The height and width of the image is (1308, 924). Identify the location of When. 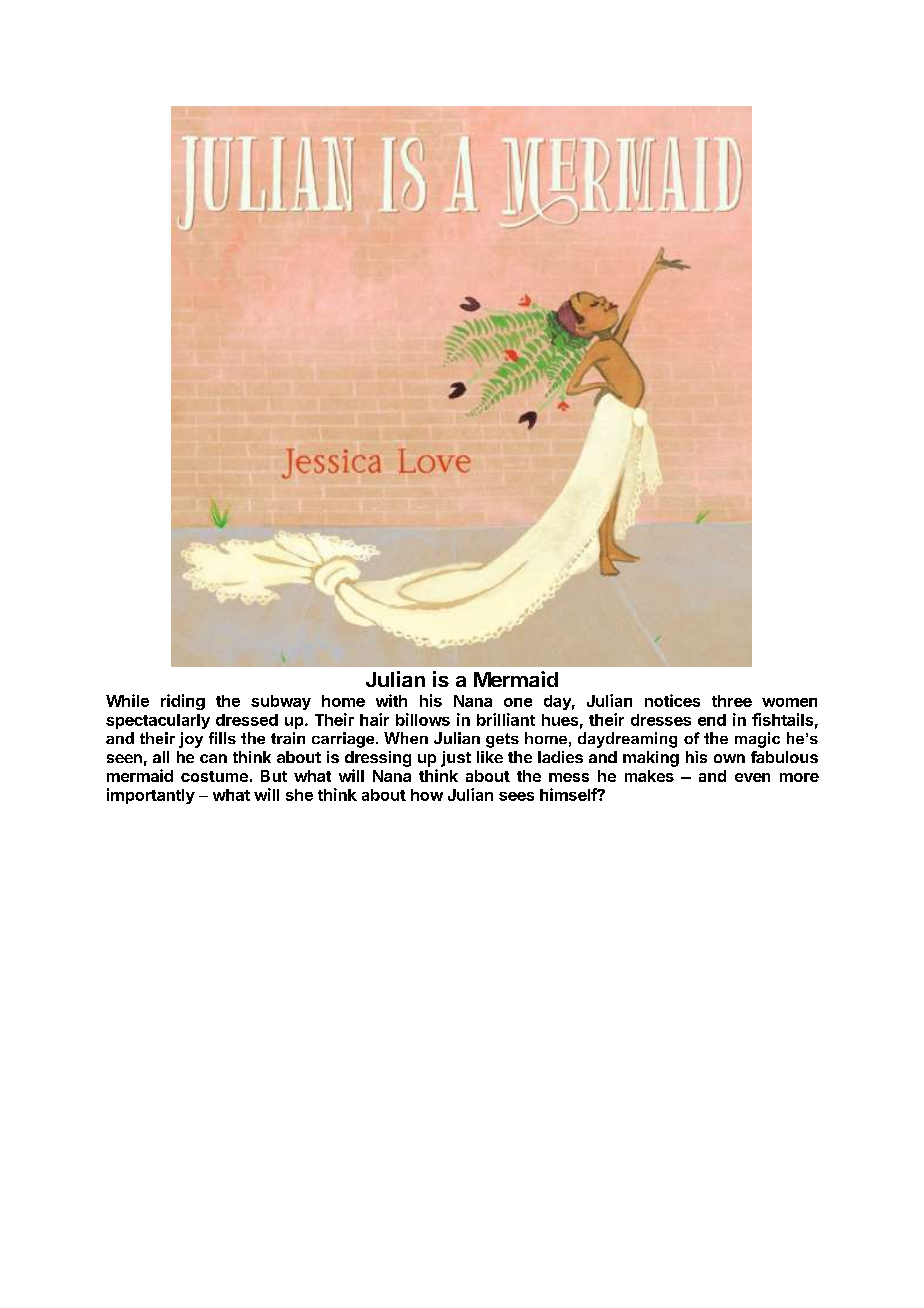
(406, 738).
